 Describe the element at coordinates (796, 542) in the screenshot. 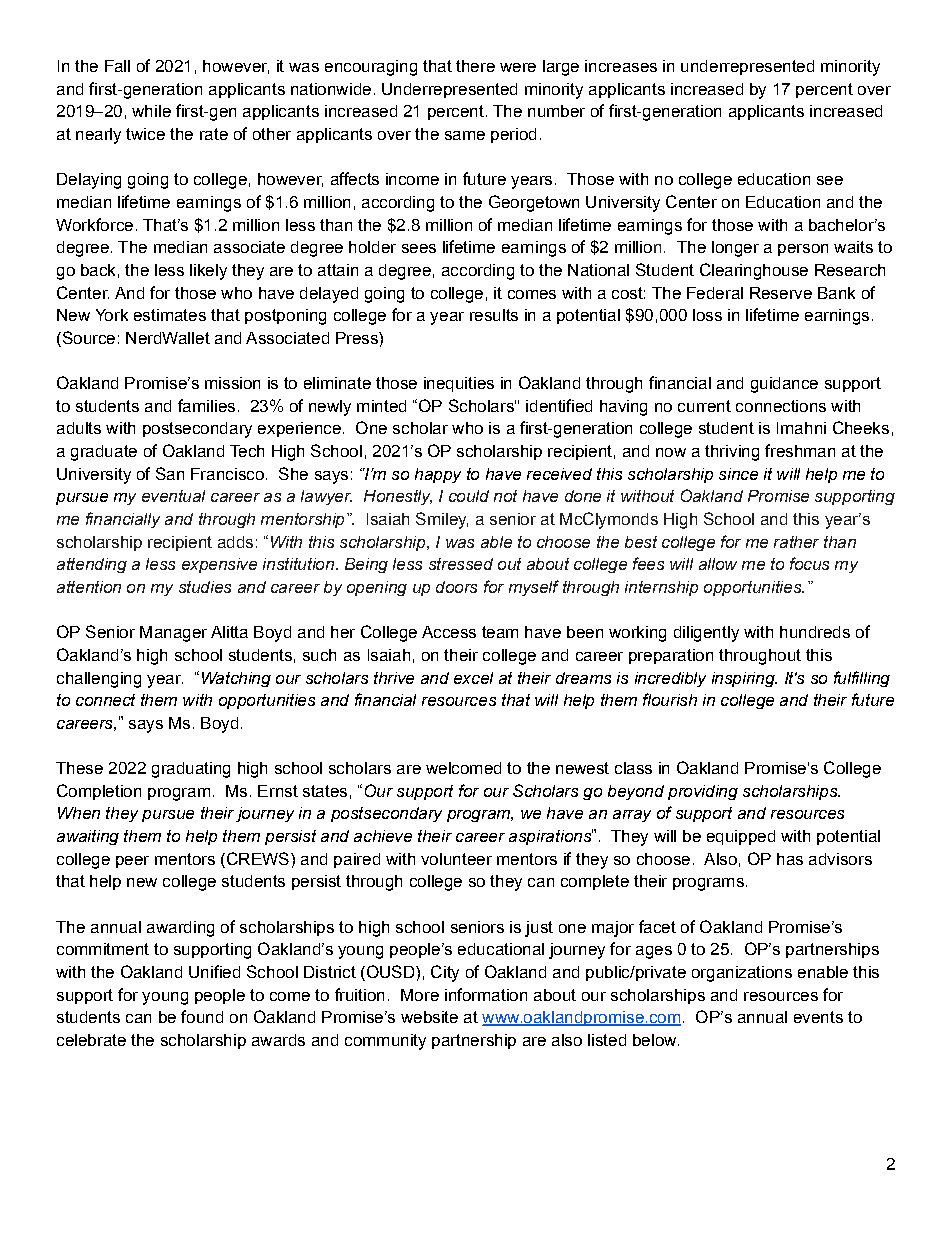

I see `rather` at that location.
